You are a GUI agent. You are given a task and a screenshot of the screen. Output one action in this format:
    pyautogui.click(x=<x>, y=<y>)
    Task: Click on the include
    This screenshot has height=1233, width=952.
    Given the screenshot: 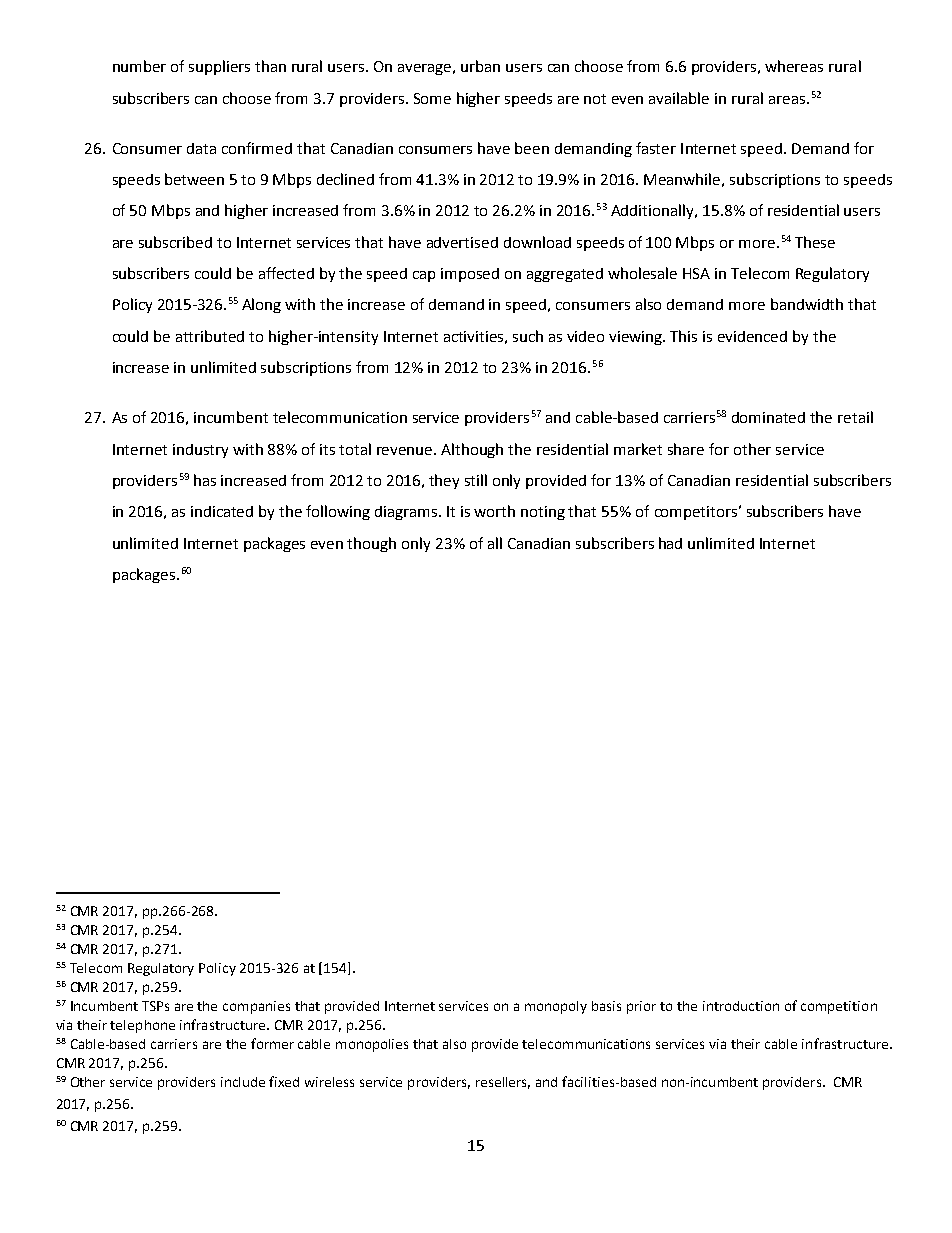 What is the action you would take?
    pyautogui.click(x=243, y=1082)
